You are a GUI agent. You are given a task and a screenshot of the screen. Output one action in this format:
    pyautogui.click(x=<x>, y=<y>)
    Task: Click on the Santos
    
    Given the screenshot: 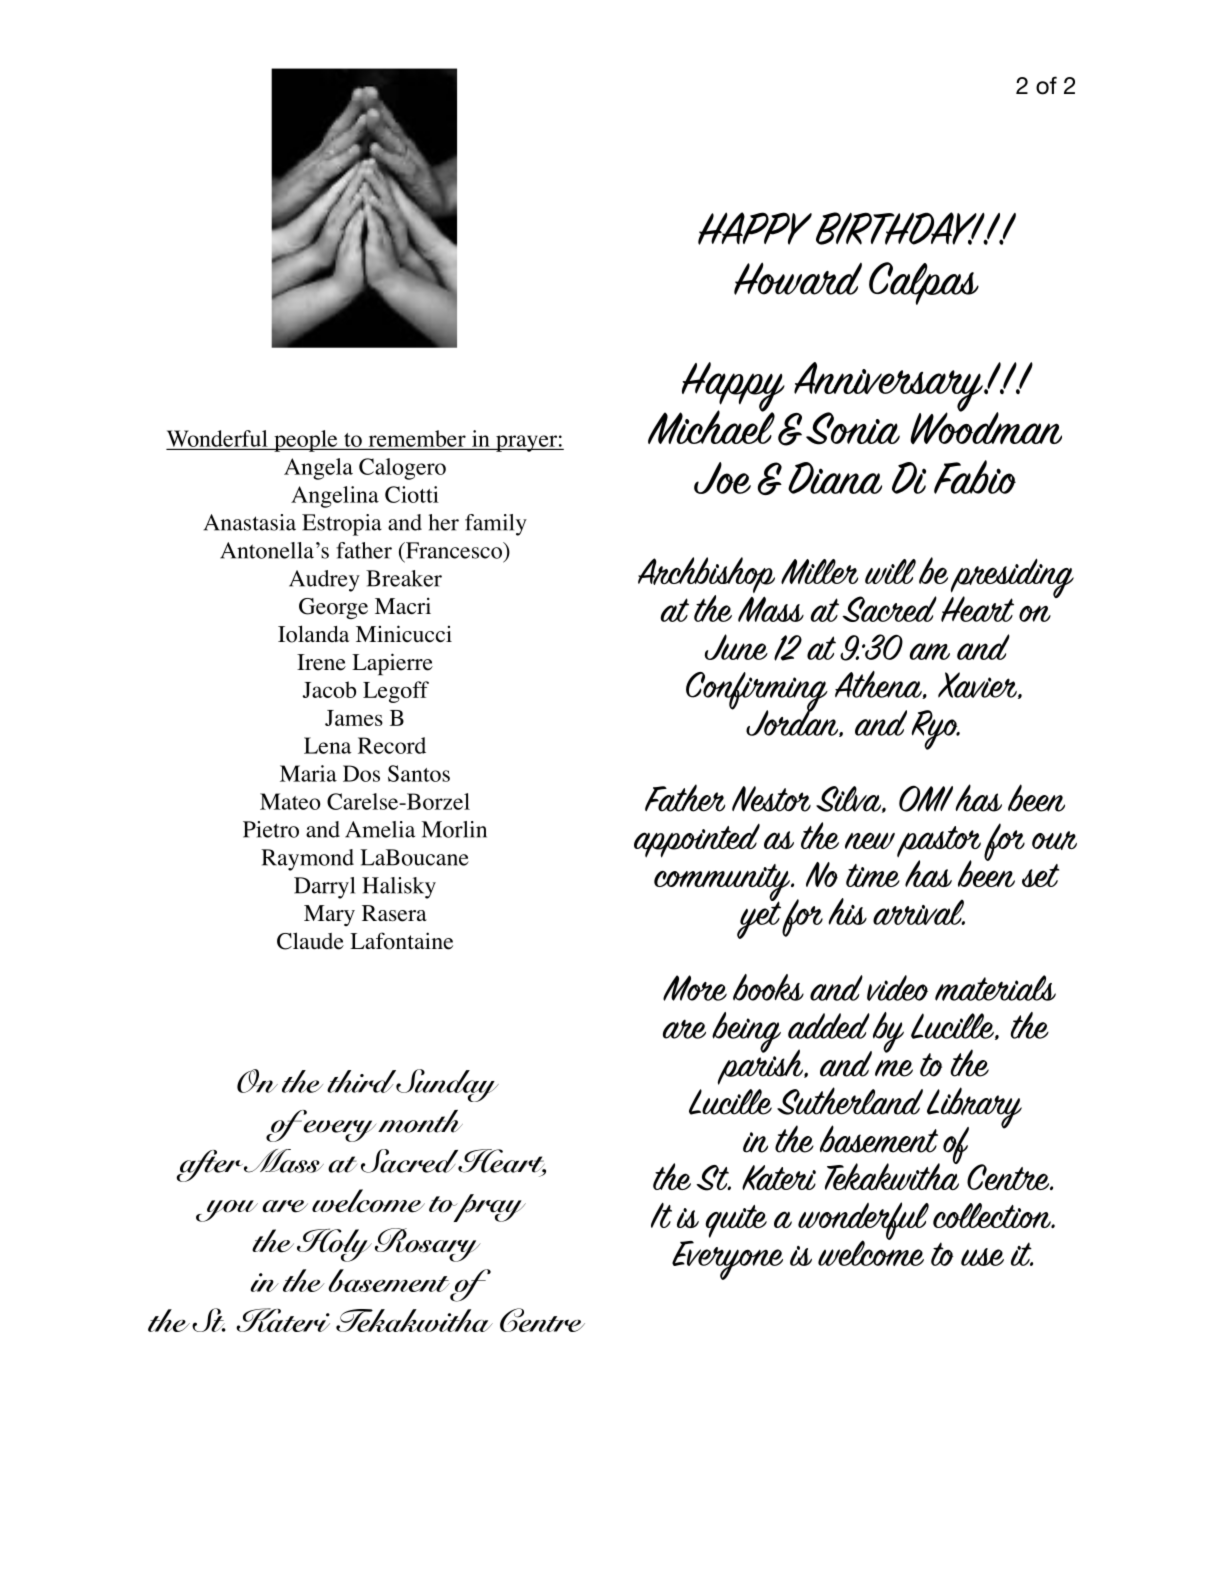 What is the action you would take?
    pyautogui.click(x=419, y=773)
